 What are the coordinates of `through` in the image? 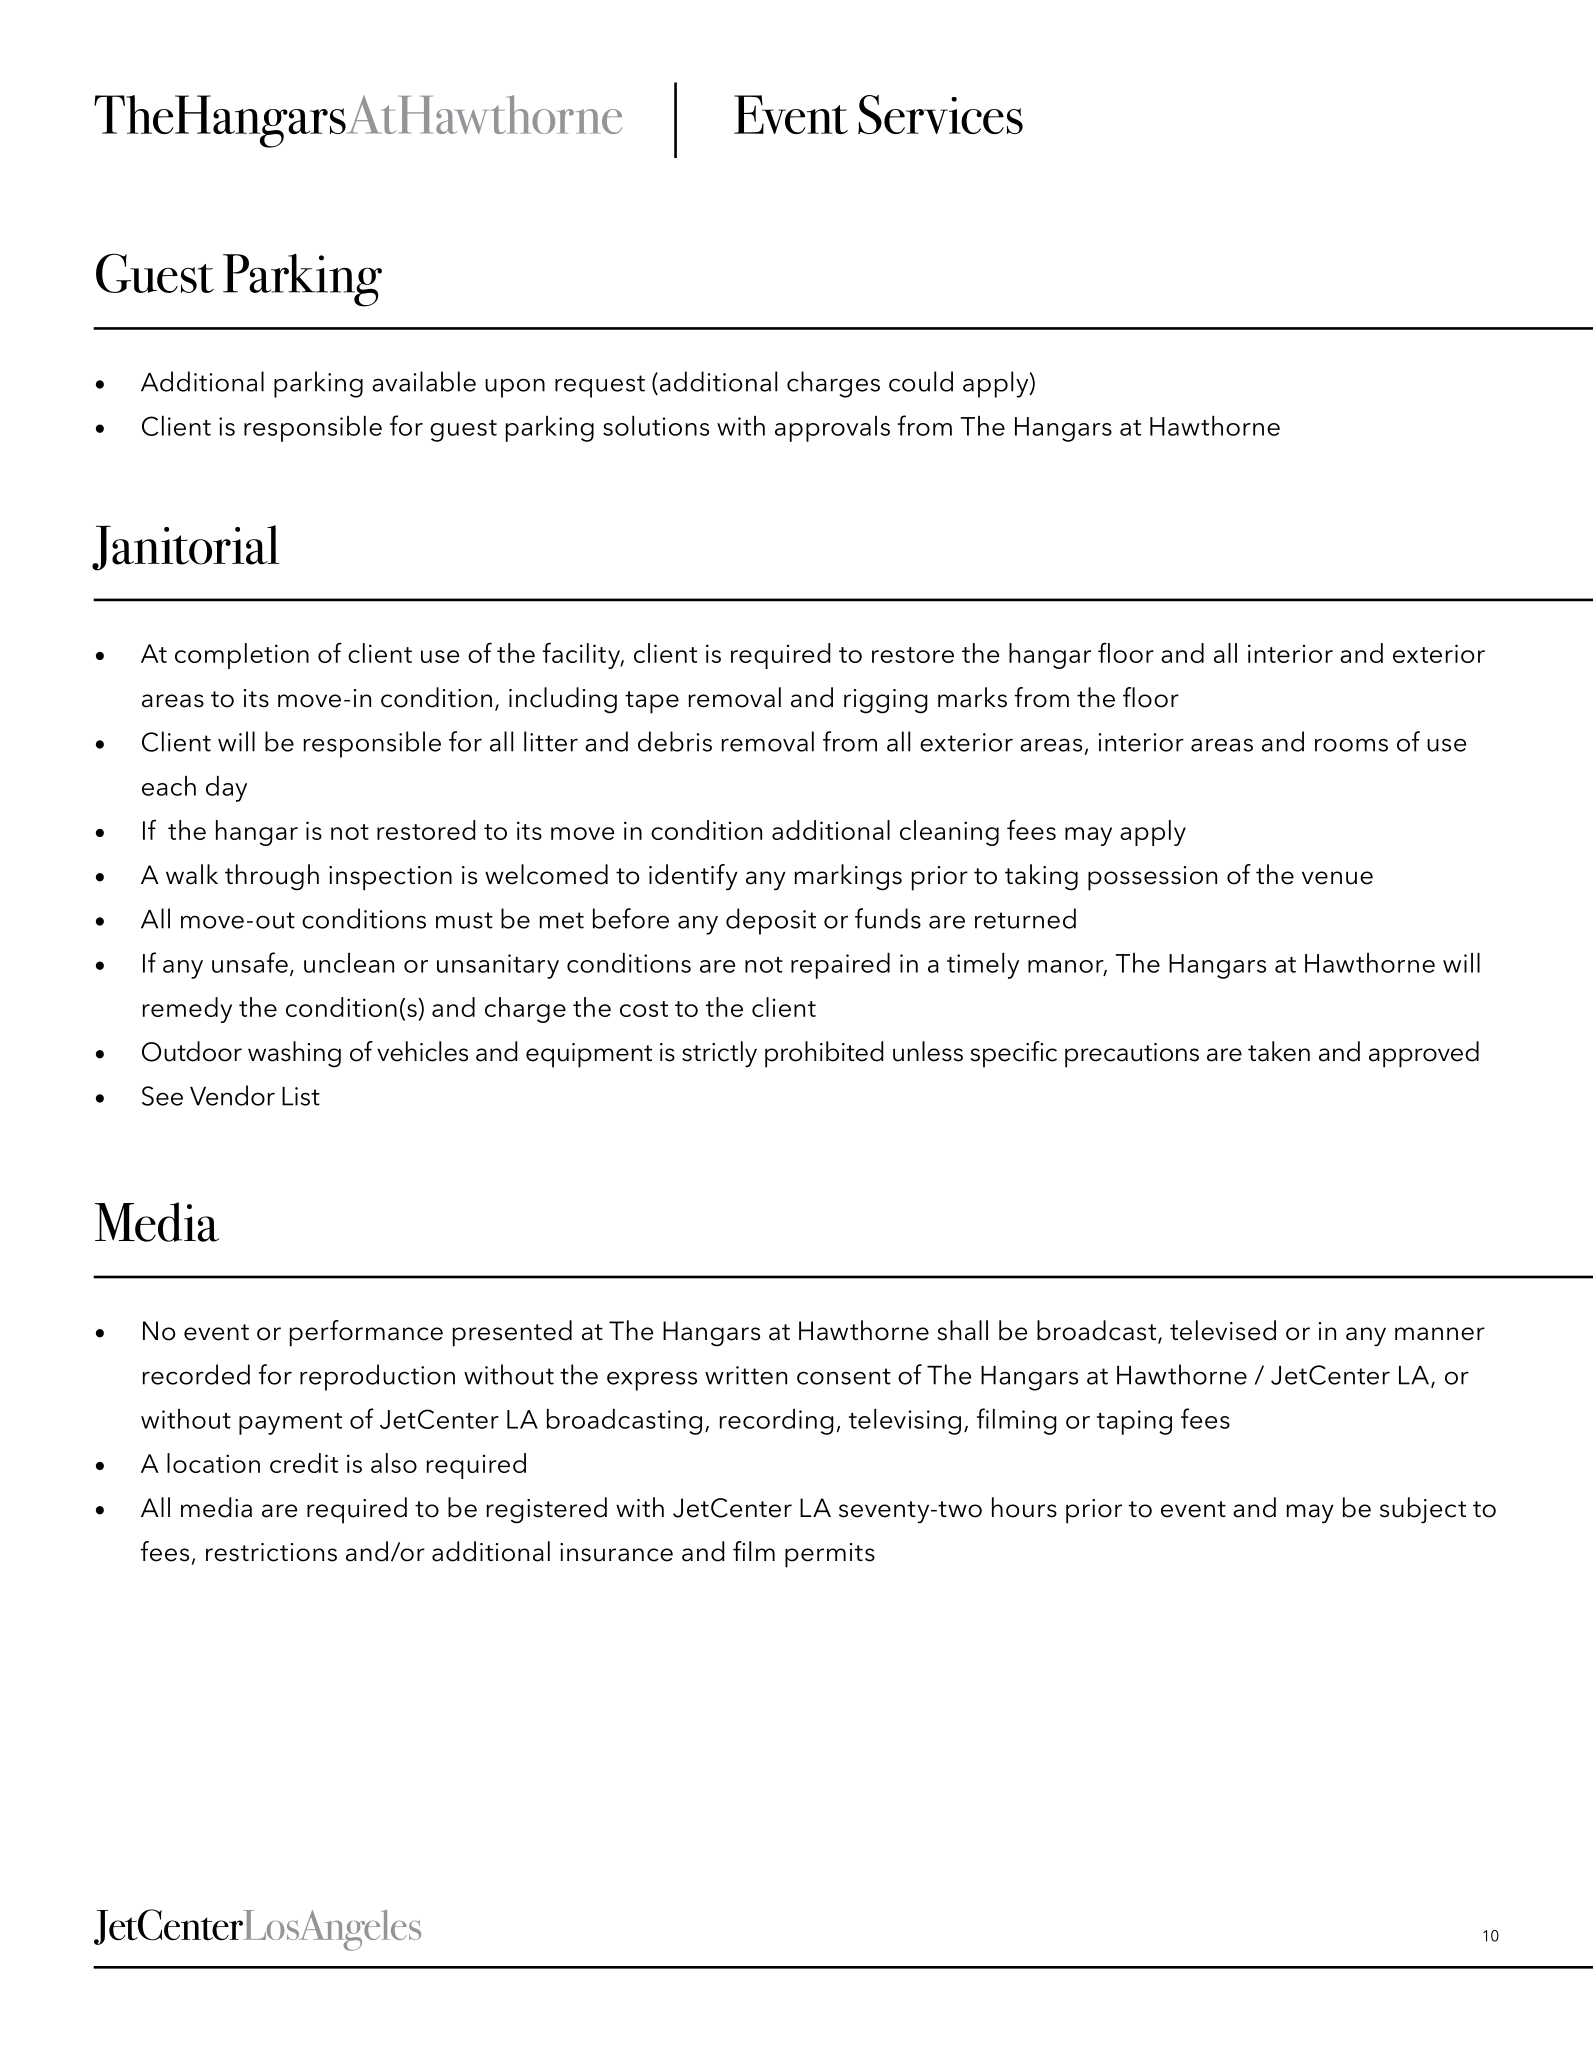 It's located at (272, 877).
